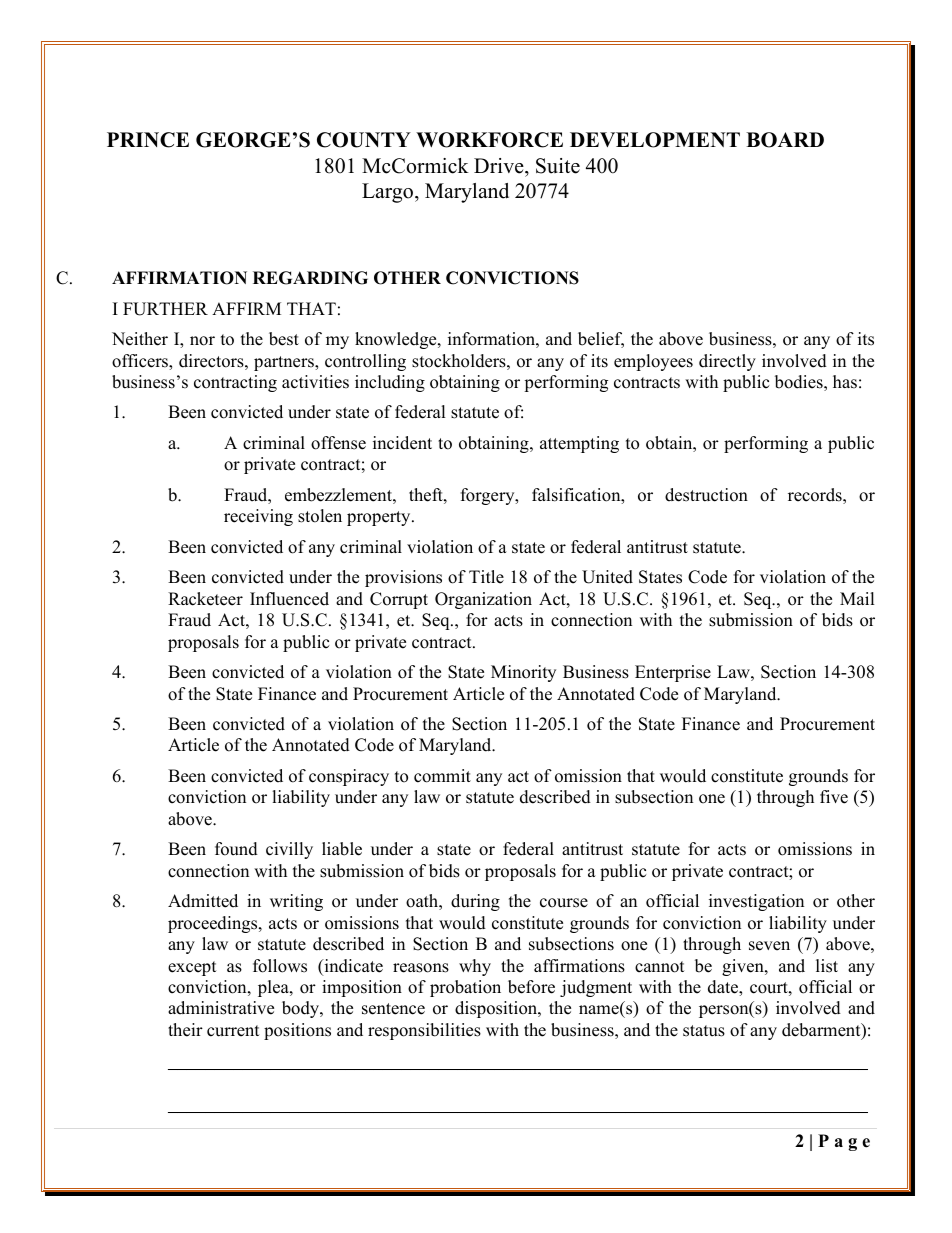 The image size is (952, 1233). What do you see at coordinates (834, 797) in the screenshot?
I see `five` at bounding box center [834, 797].
